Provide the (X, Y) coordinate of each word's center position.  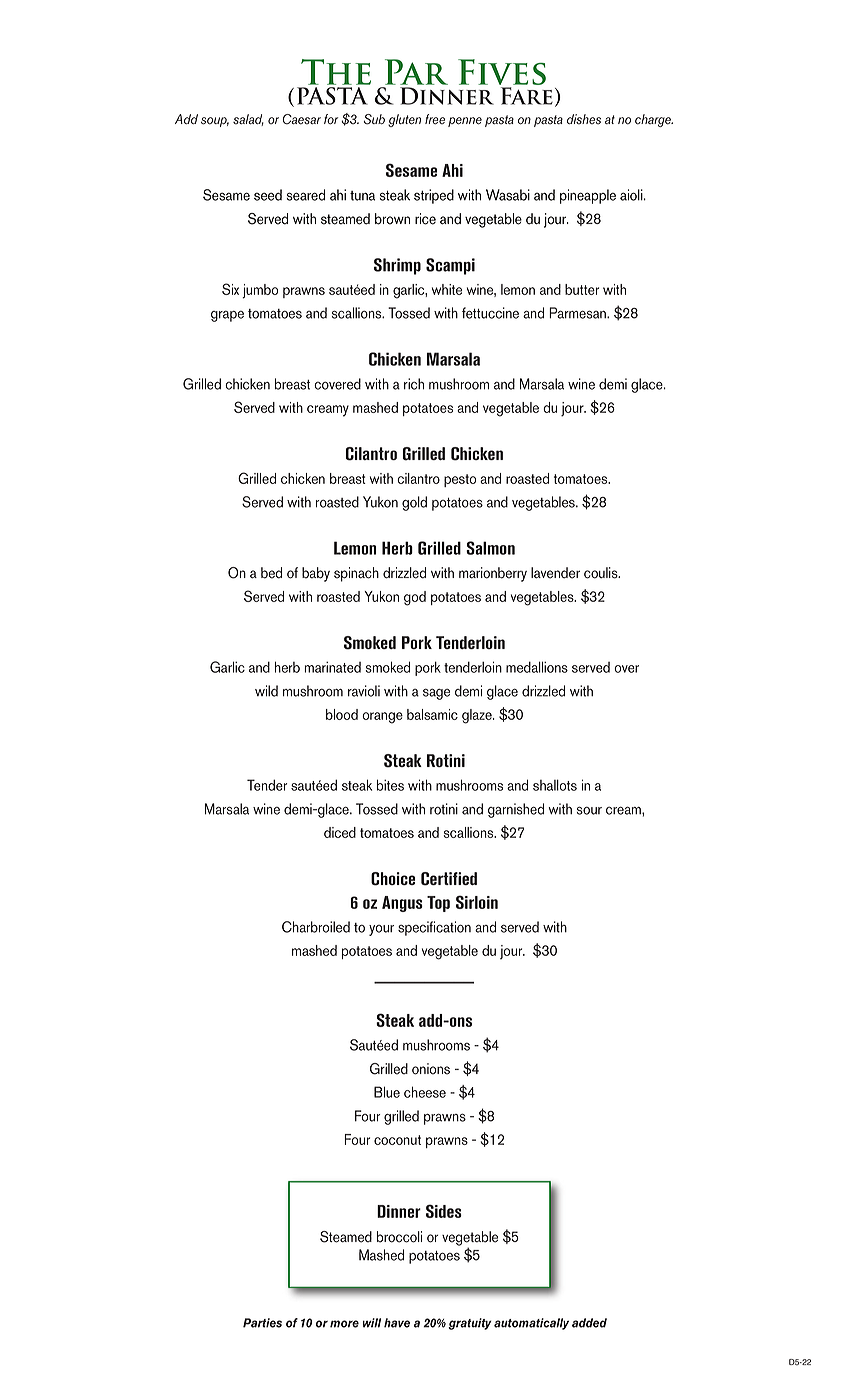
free (435, 119)
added (589, 1323)
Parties (262, 1323)
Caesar (302, 119)
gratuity (470, 1324)
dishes (584, 119)
